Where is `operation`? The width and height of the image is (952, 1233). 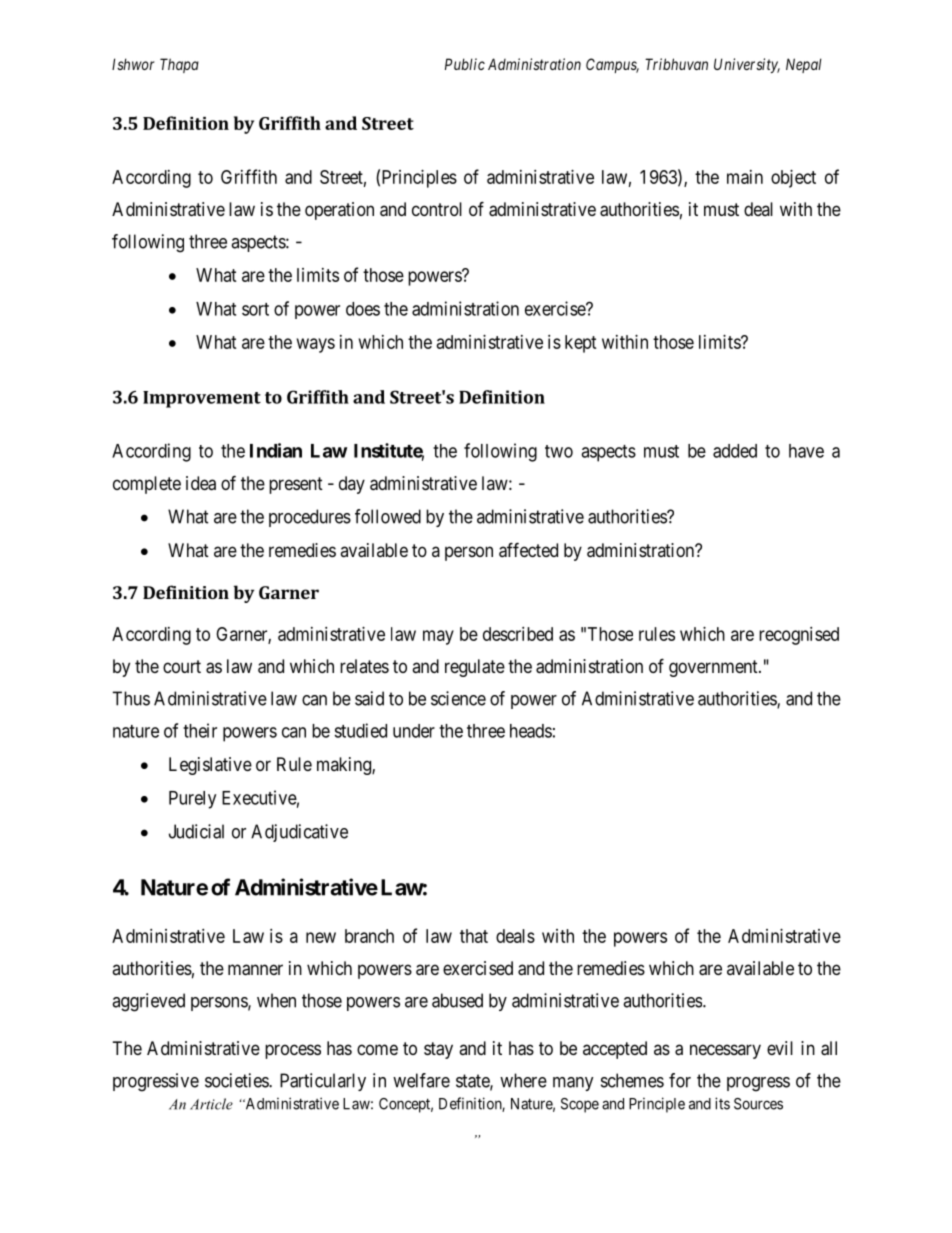 operation is located at coordinates (339, 211).
